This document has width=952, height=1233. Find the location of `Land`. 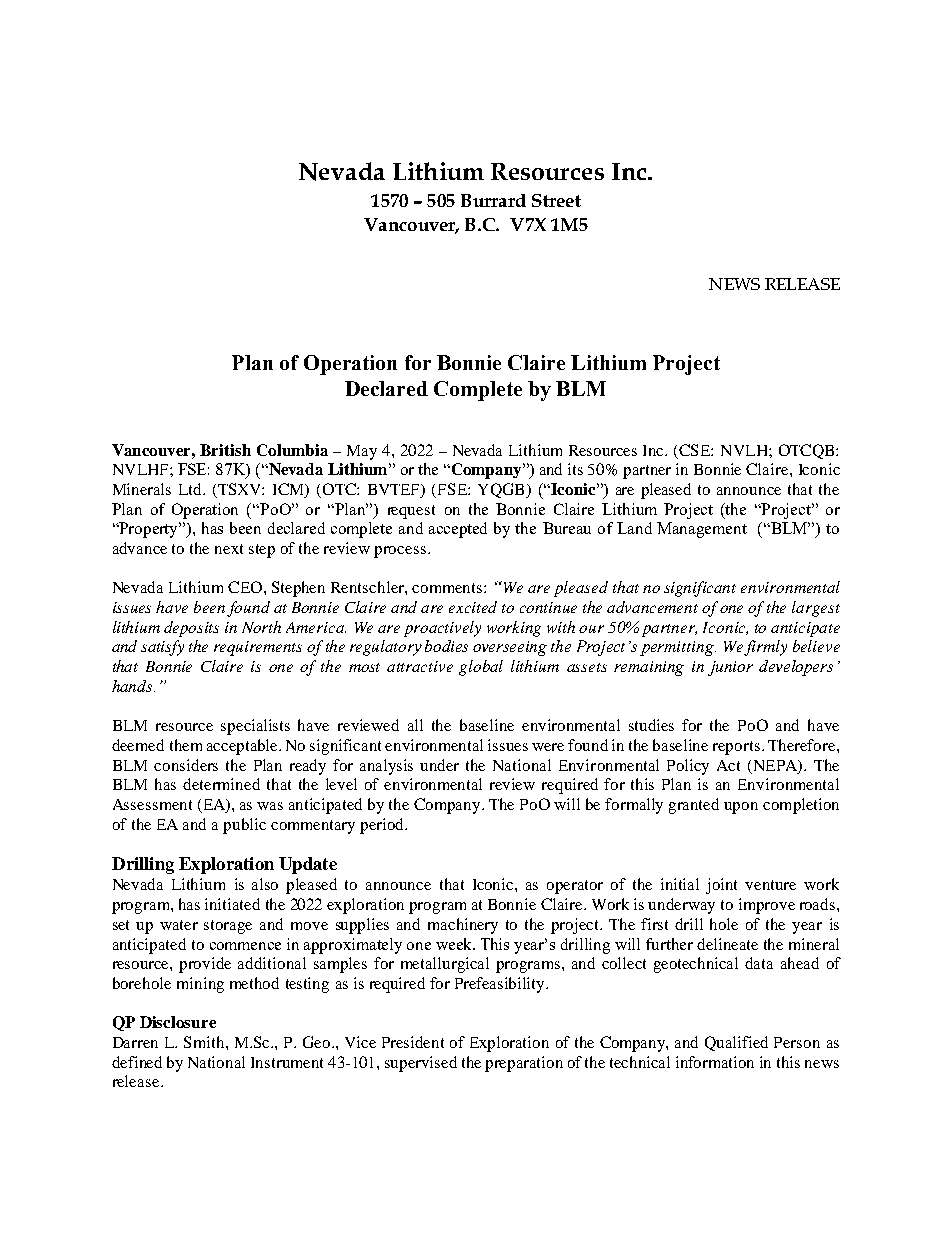

Land is located at coordinates (634, 528).
